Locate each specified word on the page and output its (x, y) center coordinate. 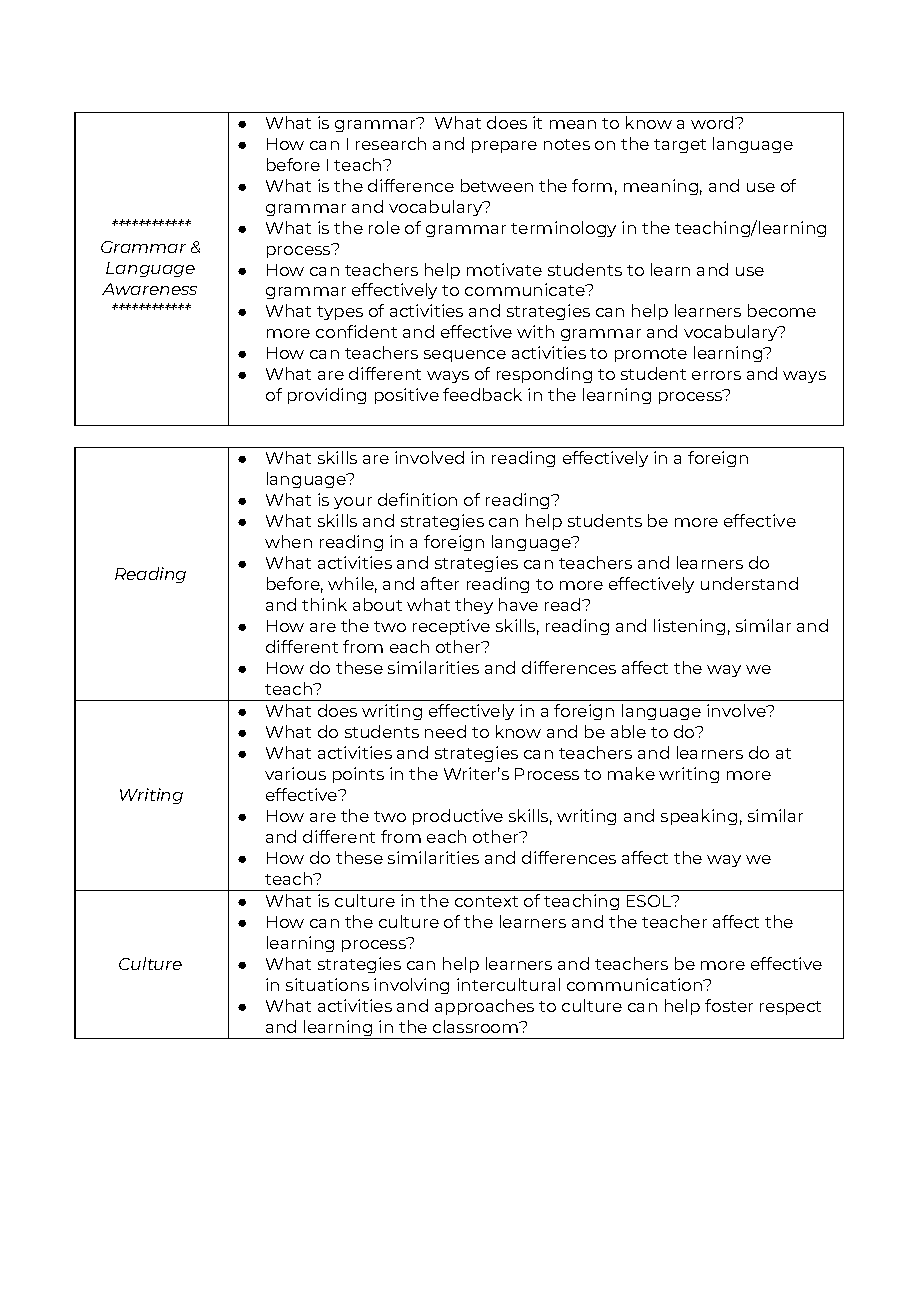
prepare (504, 147)
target (680, 146)
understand (749, 583)
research (391, 143)
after (440, 583)
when (288, 541)
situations (327, 984)
